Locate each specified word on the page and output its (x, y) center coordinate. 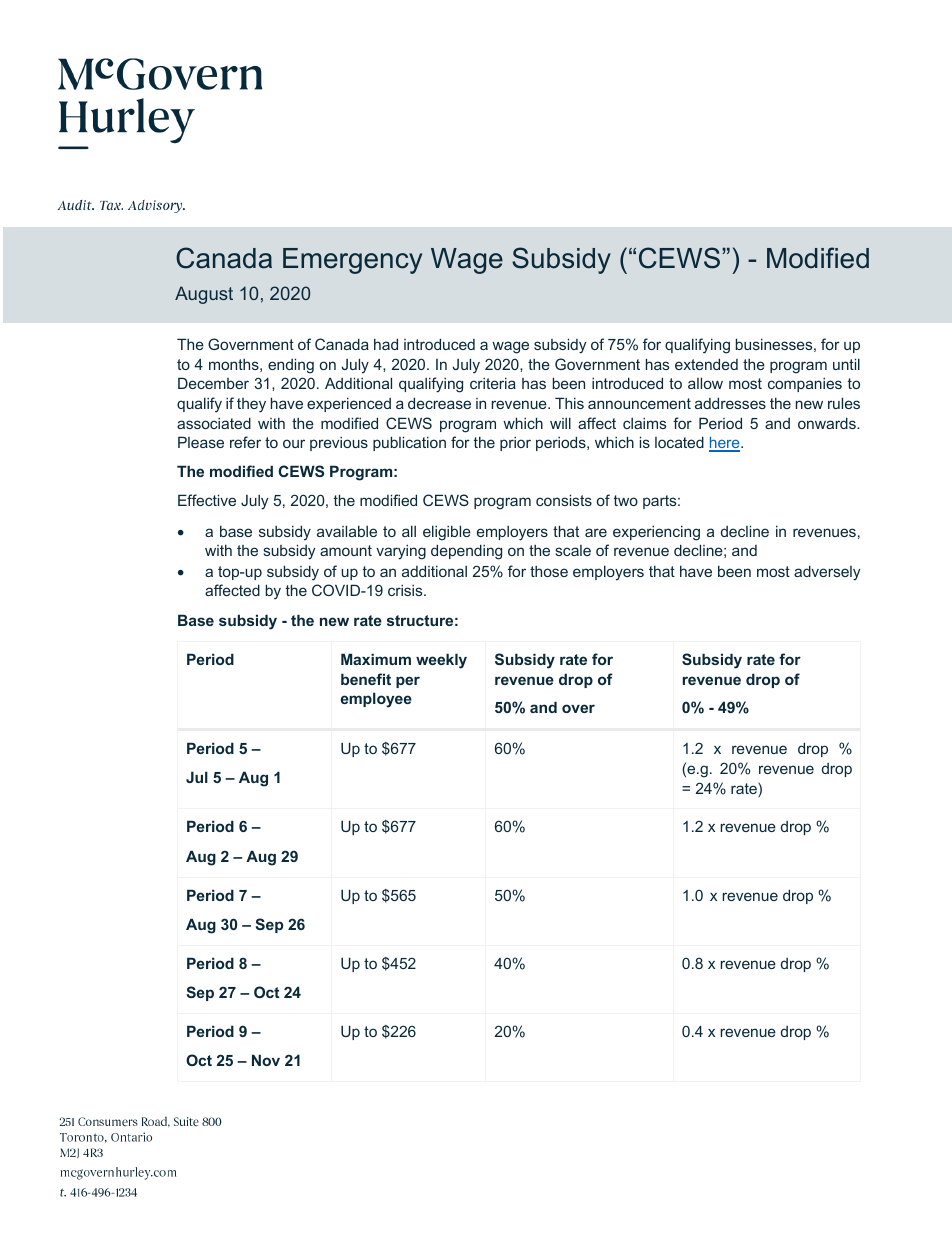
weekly (441, 661)
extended (706, 364)
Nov (266, 1060)
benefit (366, 679)
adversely (827, 573)
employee (376, 700)
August (204, 295)
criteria (493, 383)
